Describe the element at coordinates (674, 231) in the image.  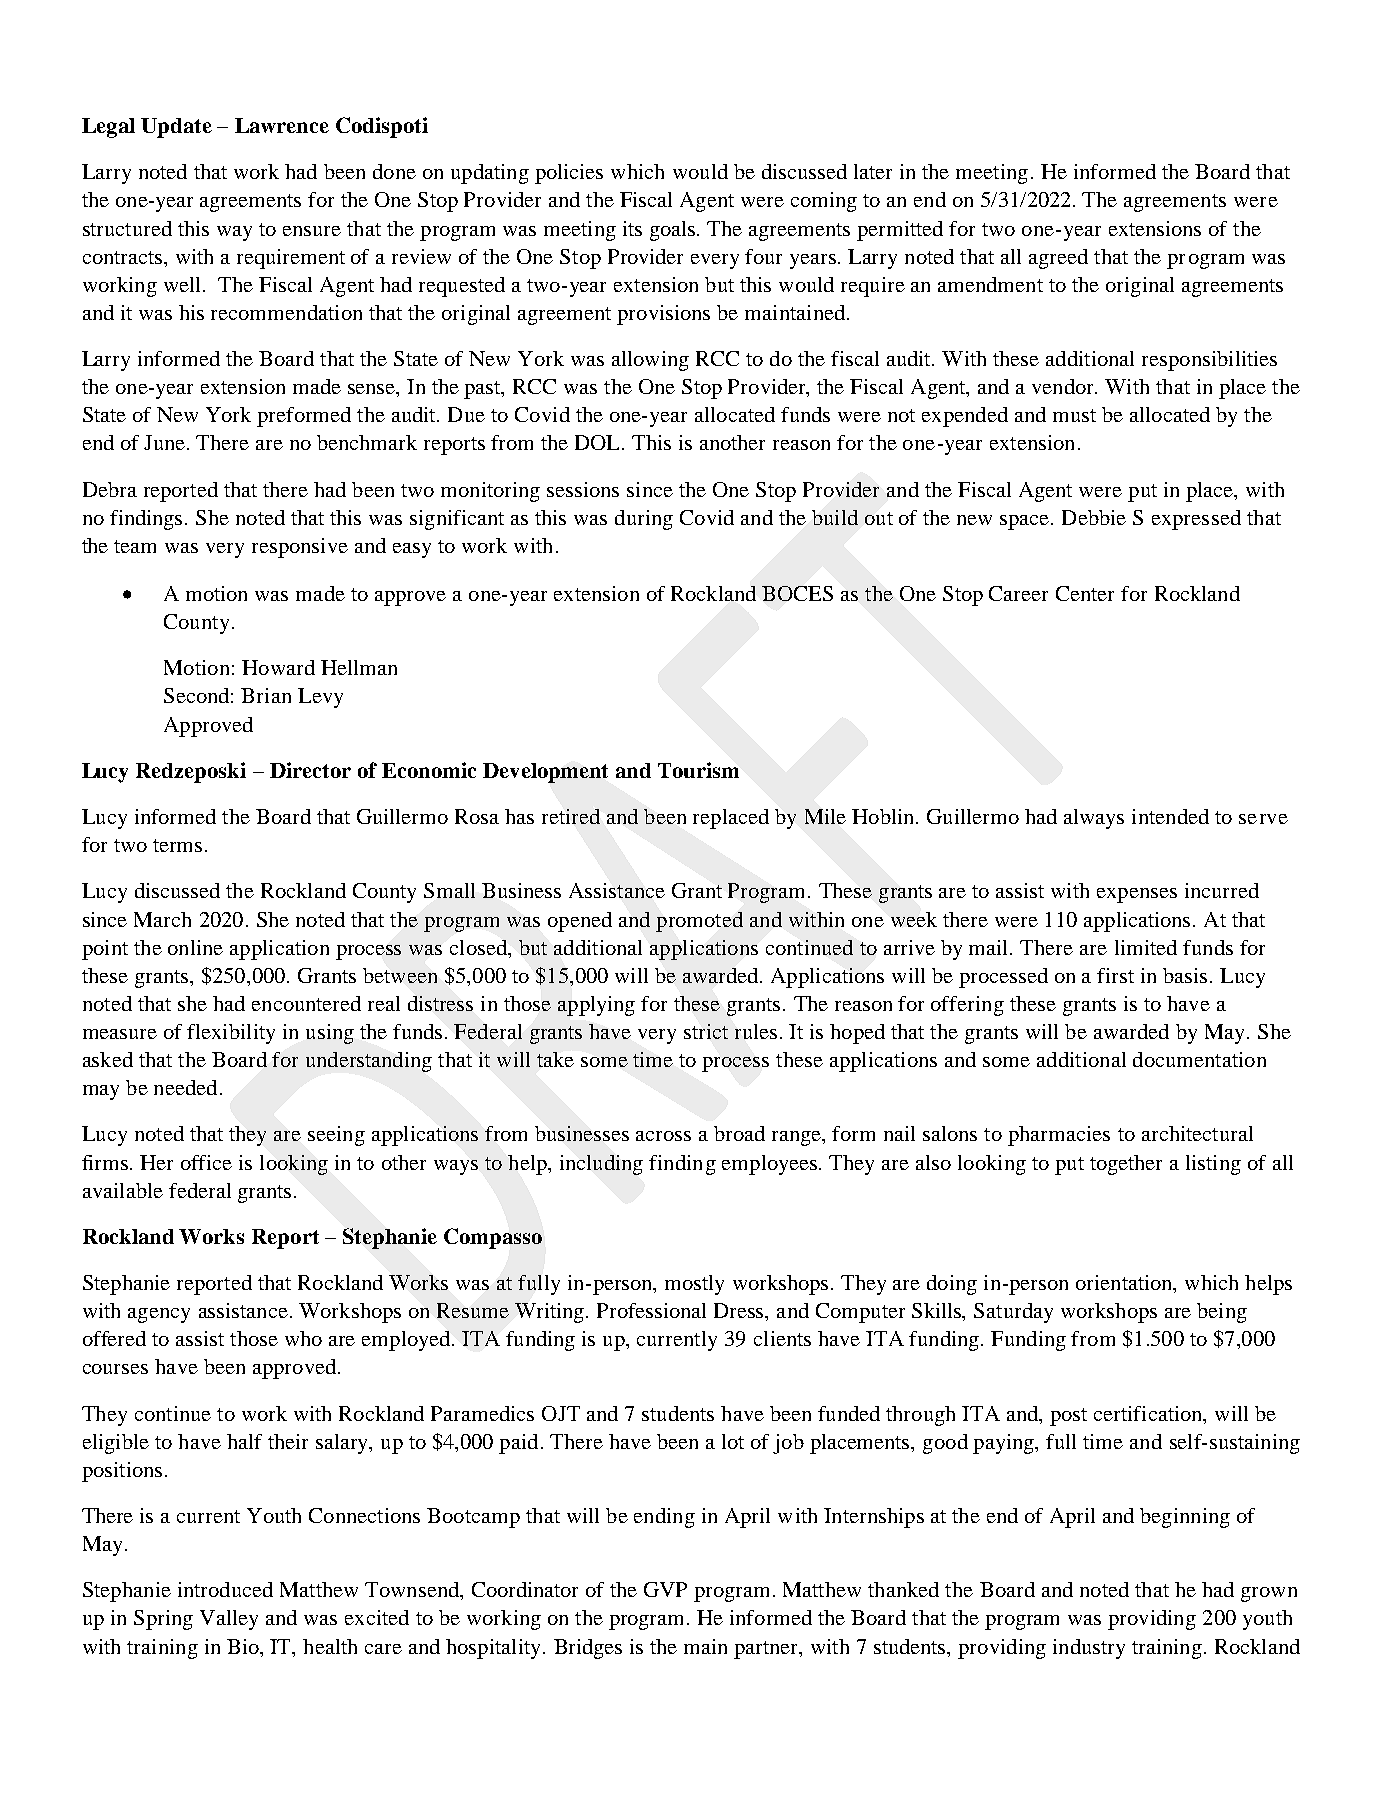
I see `goals` at that location.
